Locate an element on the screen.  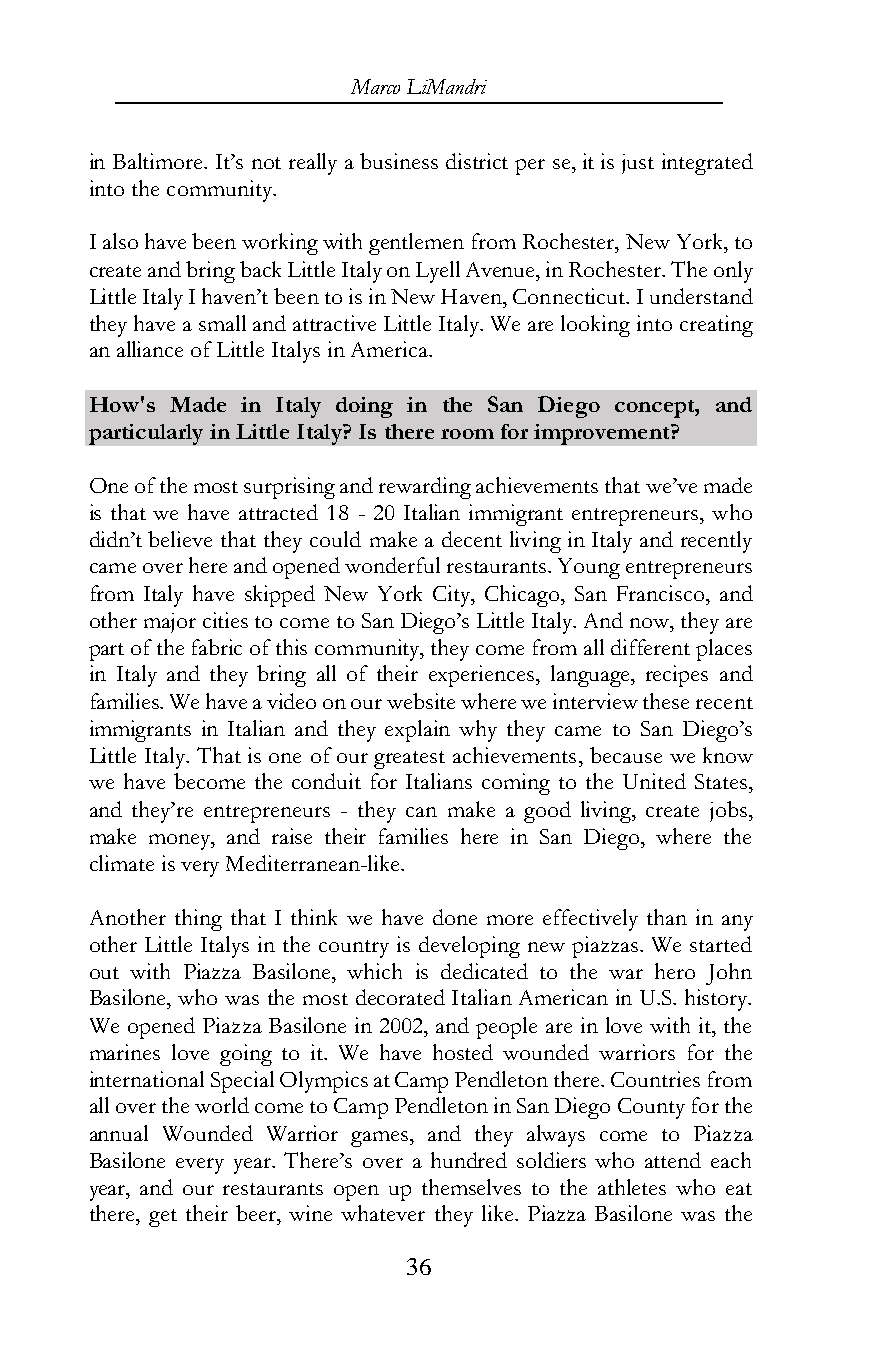
United is located at coordinates (654, 781).
